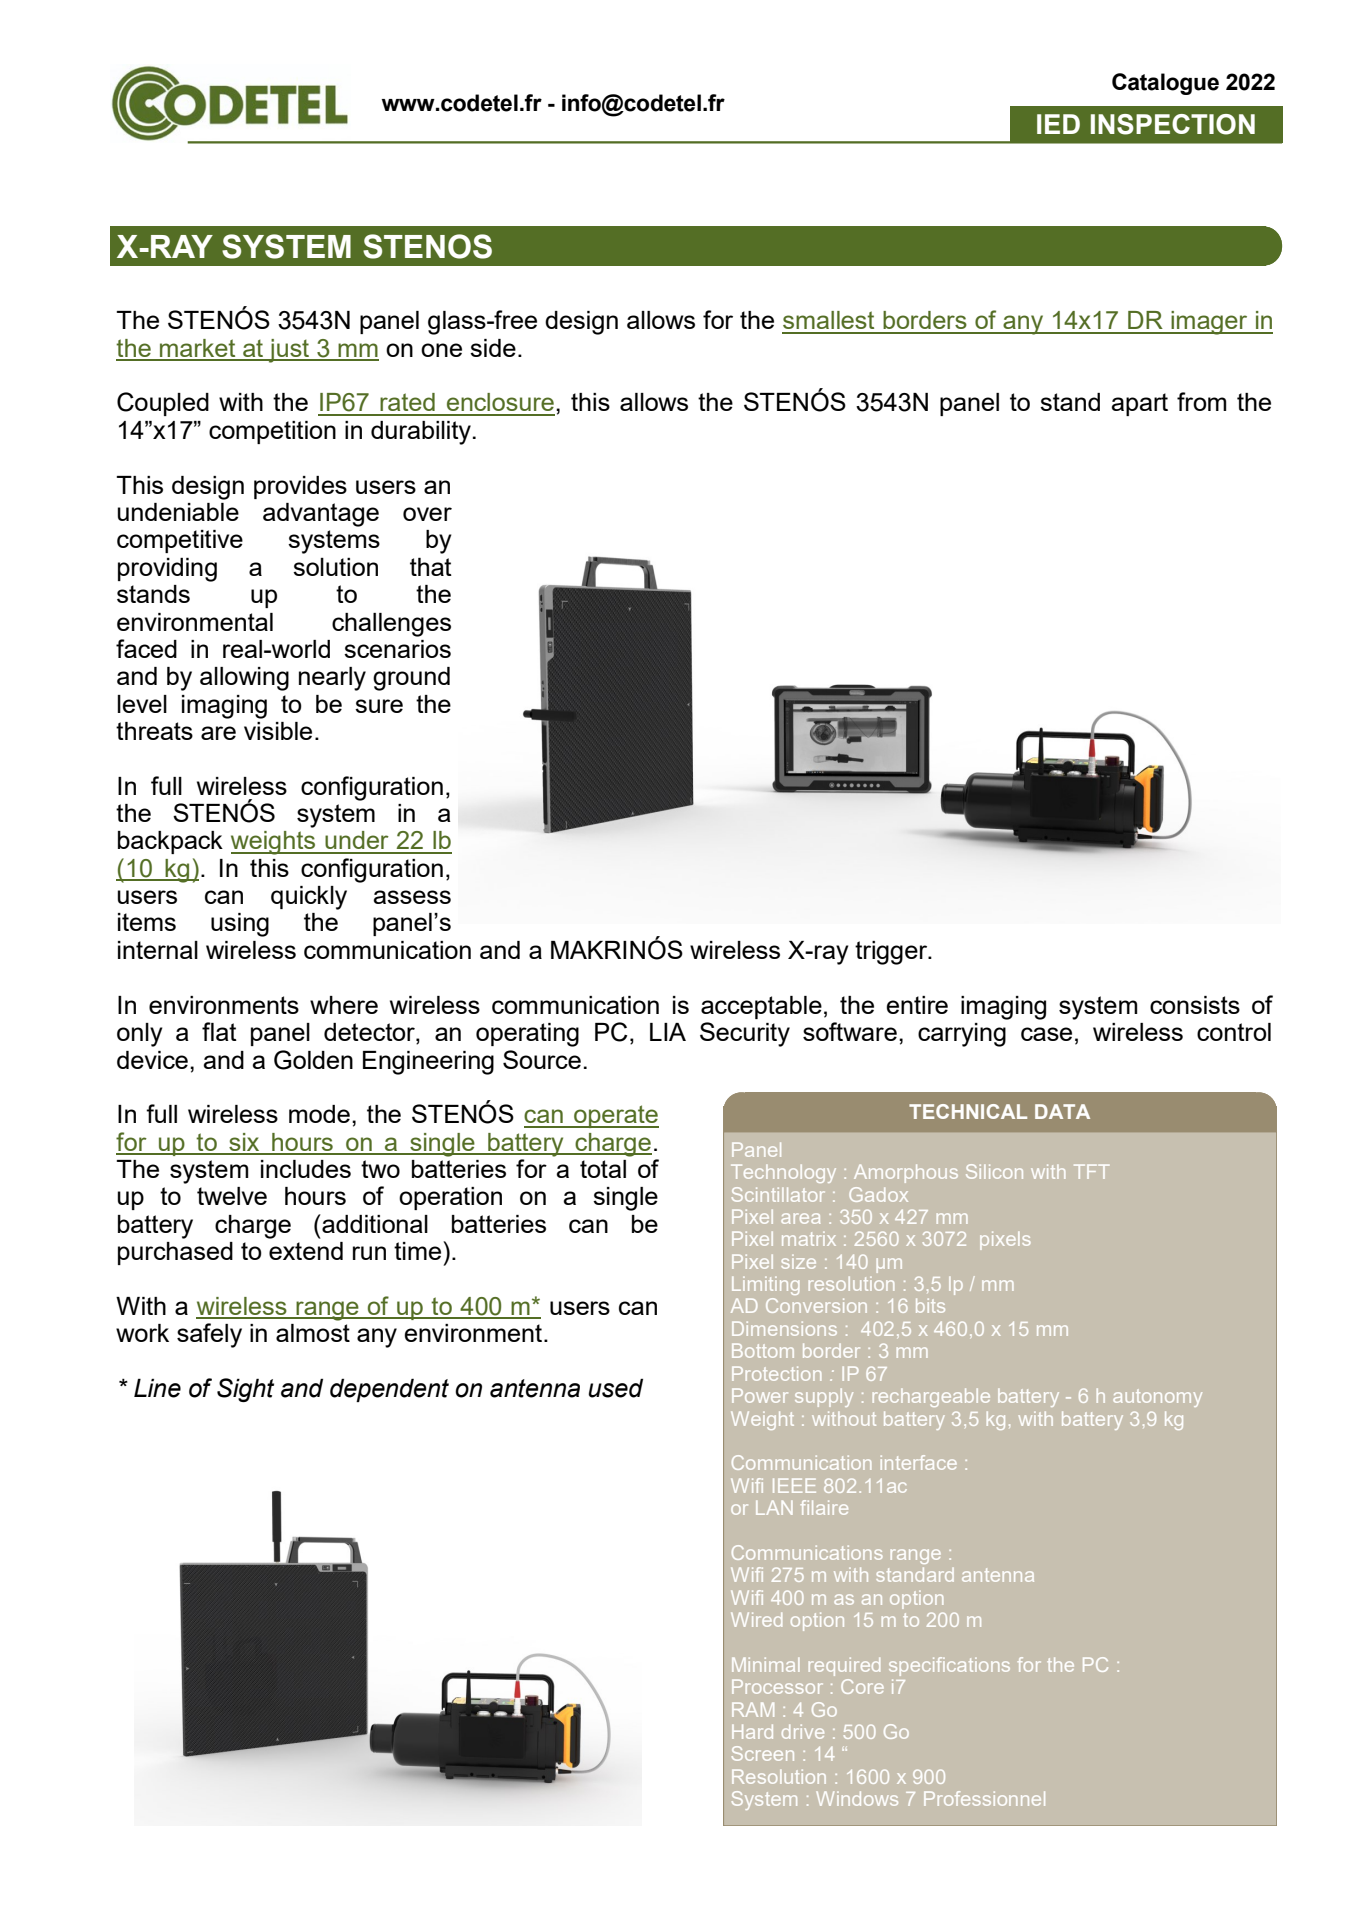  What do you see at coordinates (411, 679) in the document?
I see `ground` at bounding box center [411, 679].
